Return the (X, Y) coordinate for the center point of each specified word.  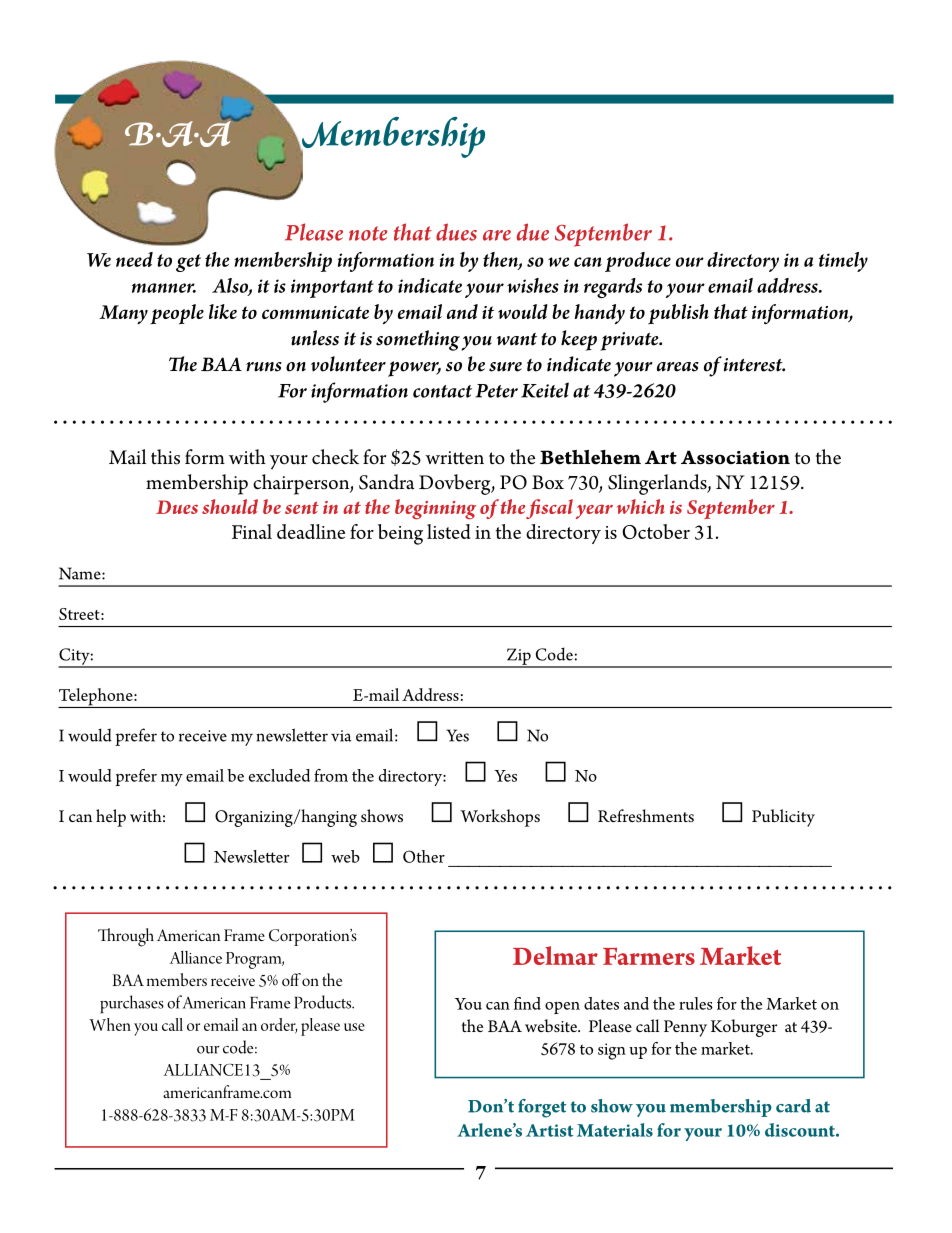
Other (424, 856)
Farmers (649, 956)
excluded (279, 775)
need (134, 259)
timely (843, 262)
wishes (533, 285)
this (165, 457)
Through (126, 937)
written (454, 458)
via (341, 736)
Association (735, 457)
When (110, 1024)
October (656, 531)
